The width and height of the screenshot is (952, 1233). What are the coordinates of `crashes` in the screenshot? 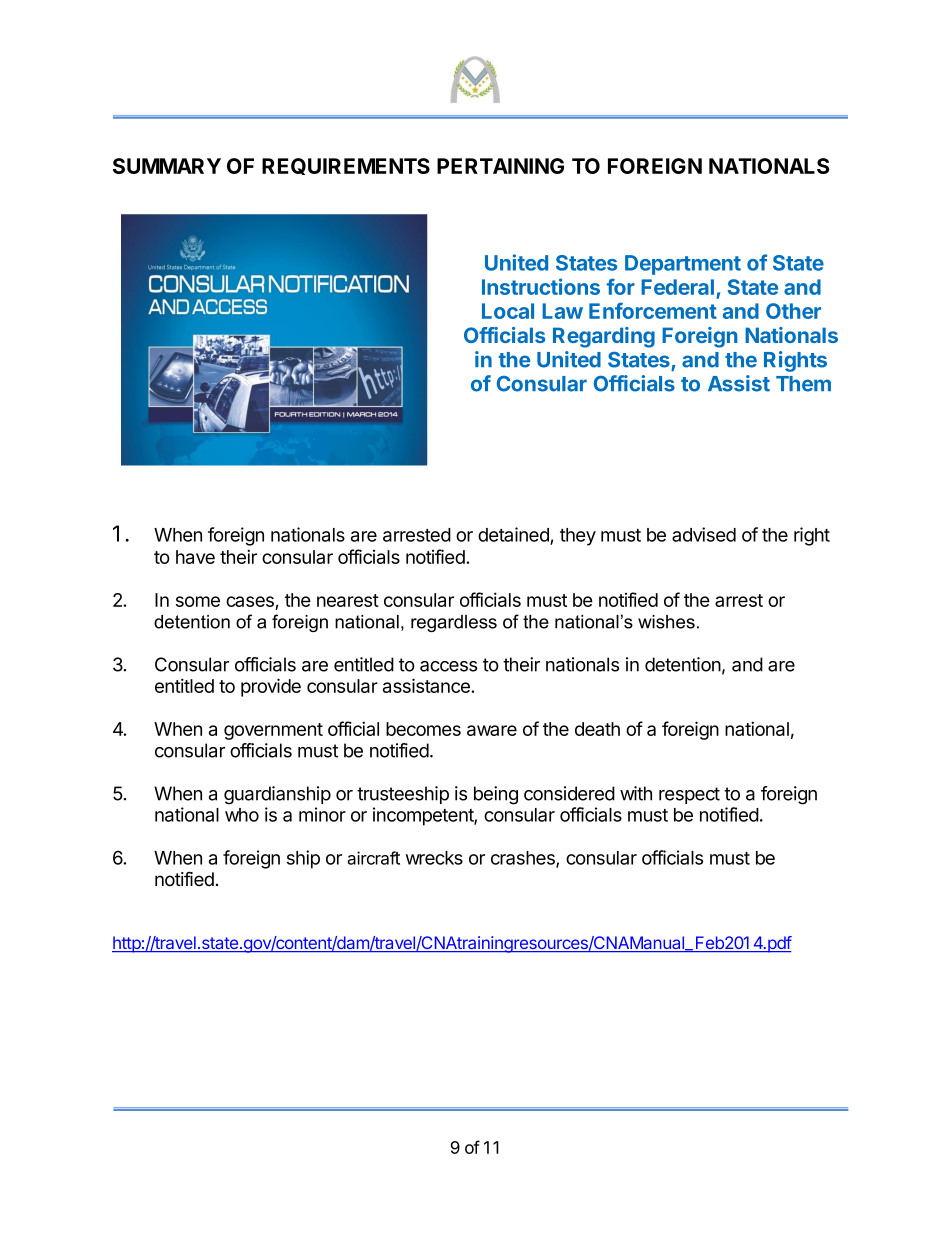 It's located at (524, 859).
